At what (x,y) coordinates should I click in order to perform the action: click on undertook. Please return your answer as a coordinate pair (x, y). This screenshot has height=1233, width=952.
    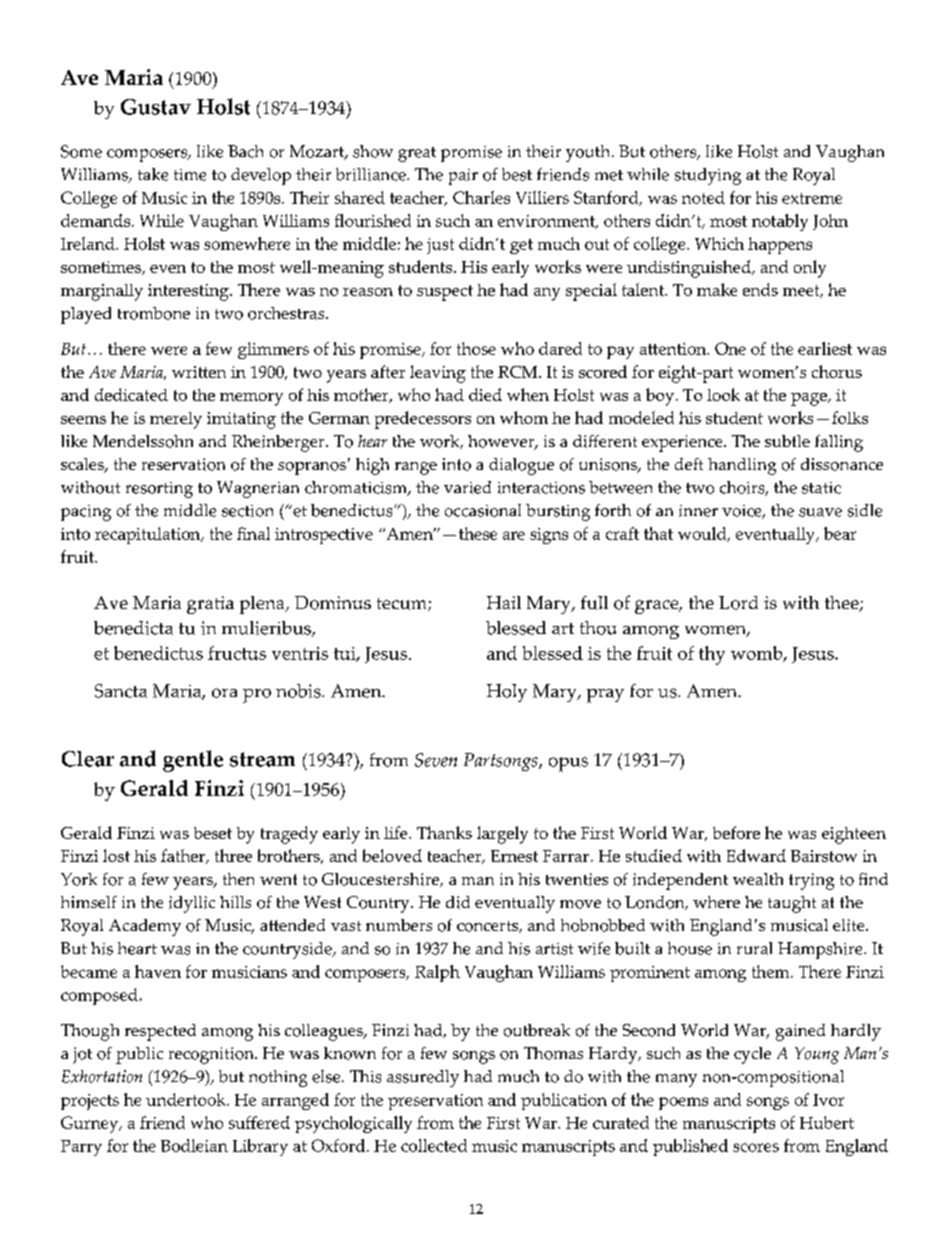
    Looking at the image, I should click on (187, 1099).
